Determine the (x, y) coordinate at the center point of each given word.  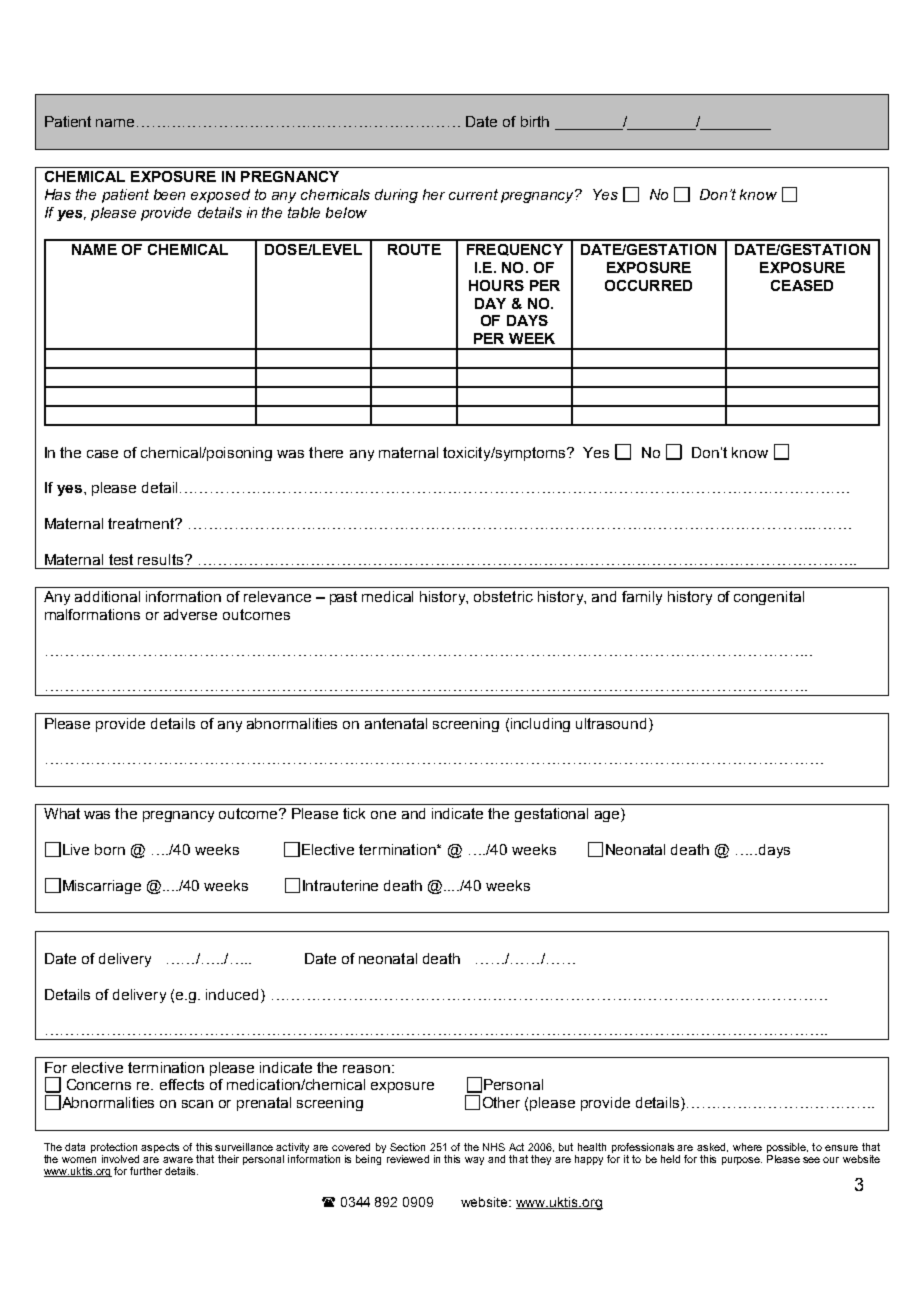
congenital (769, 598)
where (747, 1147)
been (169, 194)
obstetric (503, 596)
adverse (190, 614)
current (473, 194)
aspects (160, 1148)
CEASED (802, 285)
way (474, 1161)
